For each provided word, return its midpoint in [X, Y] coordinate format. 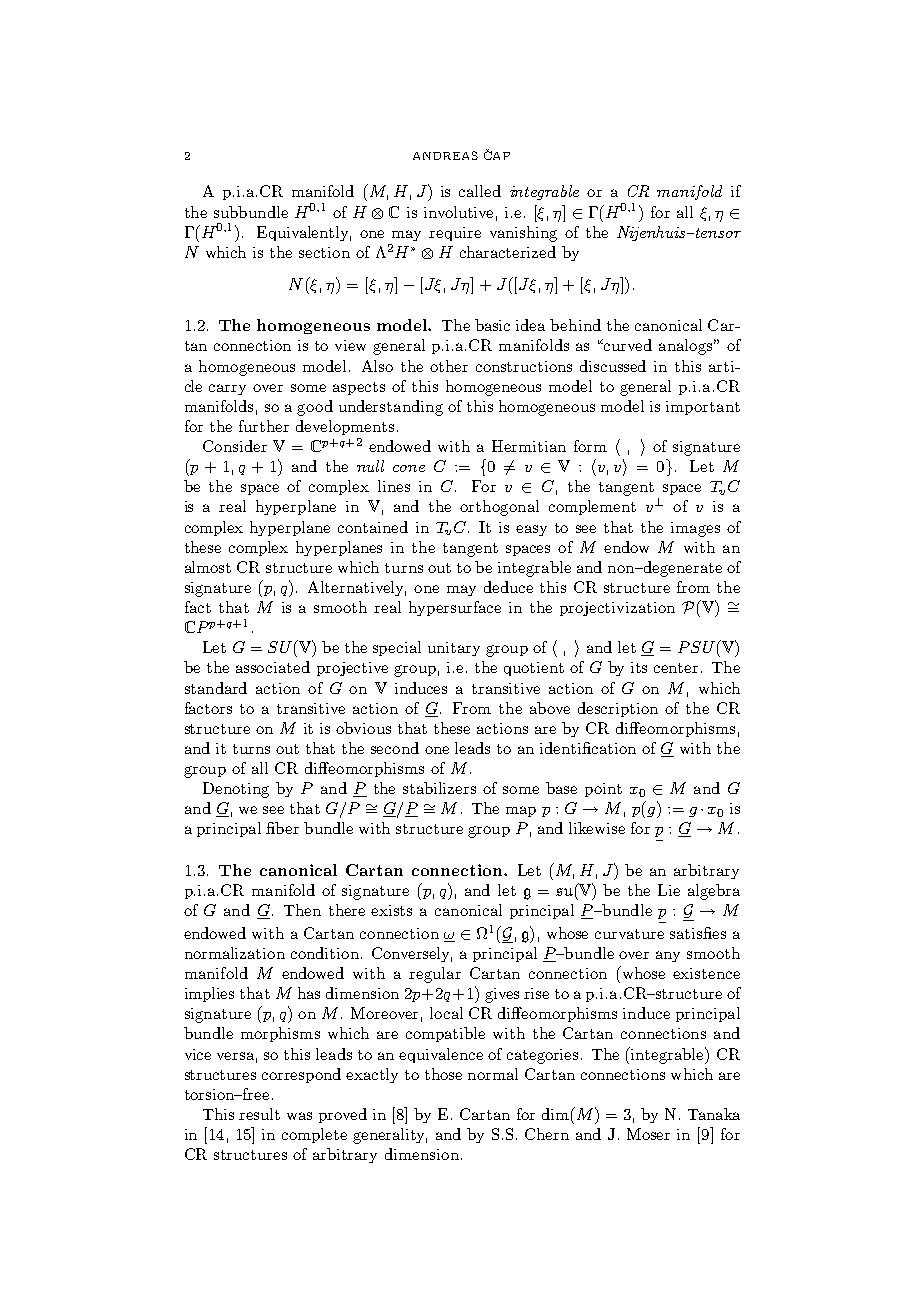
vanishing [523, 234]
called [480, 191]
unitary [454, 649]
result [259, 1114]
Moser [648, 1134]
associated [273, 667]
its [639, 667]
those [443, 1074]
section [324, 252]
